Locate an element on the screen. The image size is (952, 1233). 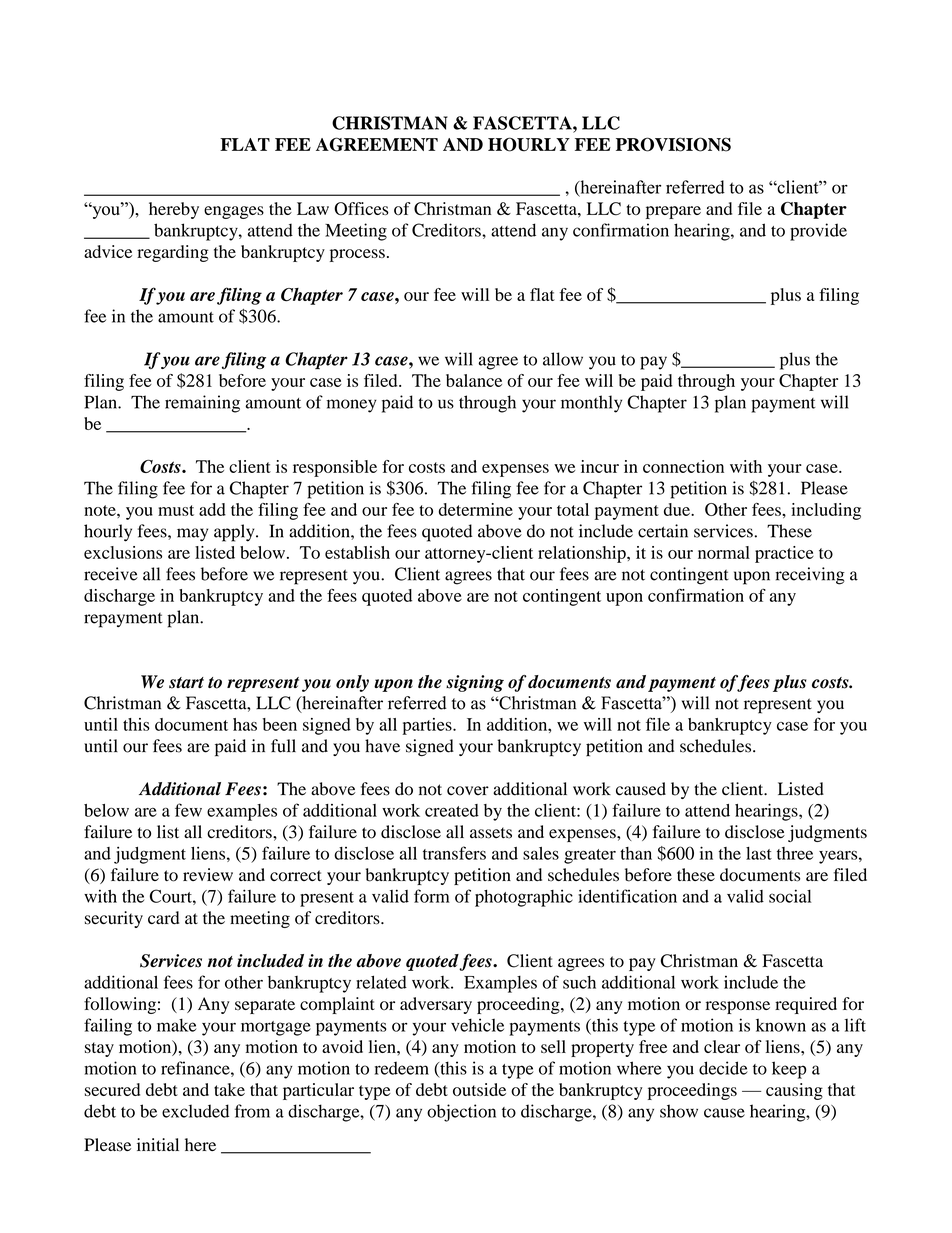
must is located at coordinates (176, 510).
